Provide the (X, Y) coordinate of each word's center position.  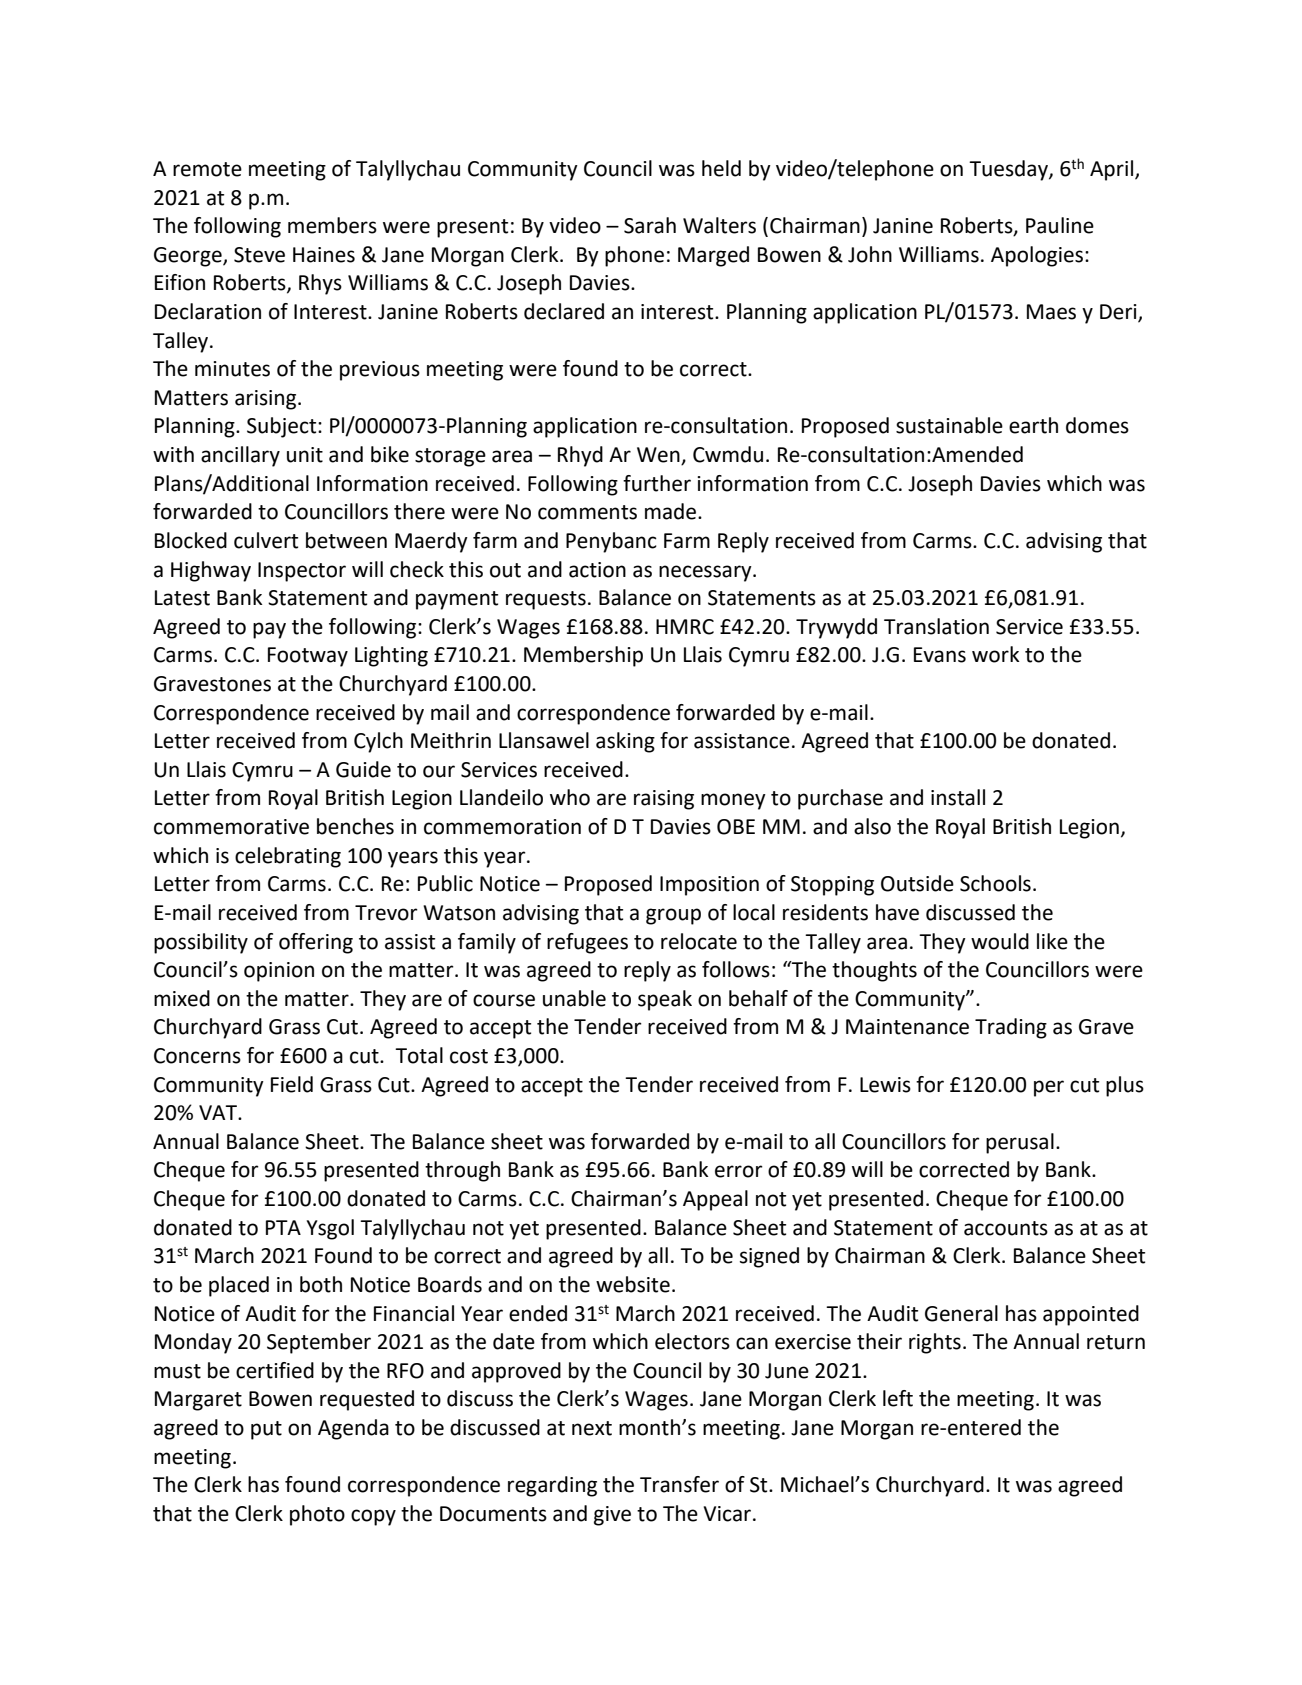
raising (664, 800)
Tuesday (1009, 170)
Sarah (650, 225)
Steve (259, 255)
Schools (995, 883)
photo (317, 1515)
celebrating (288, 857)
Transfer (679, 1484)
